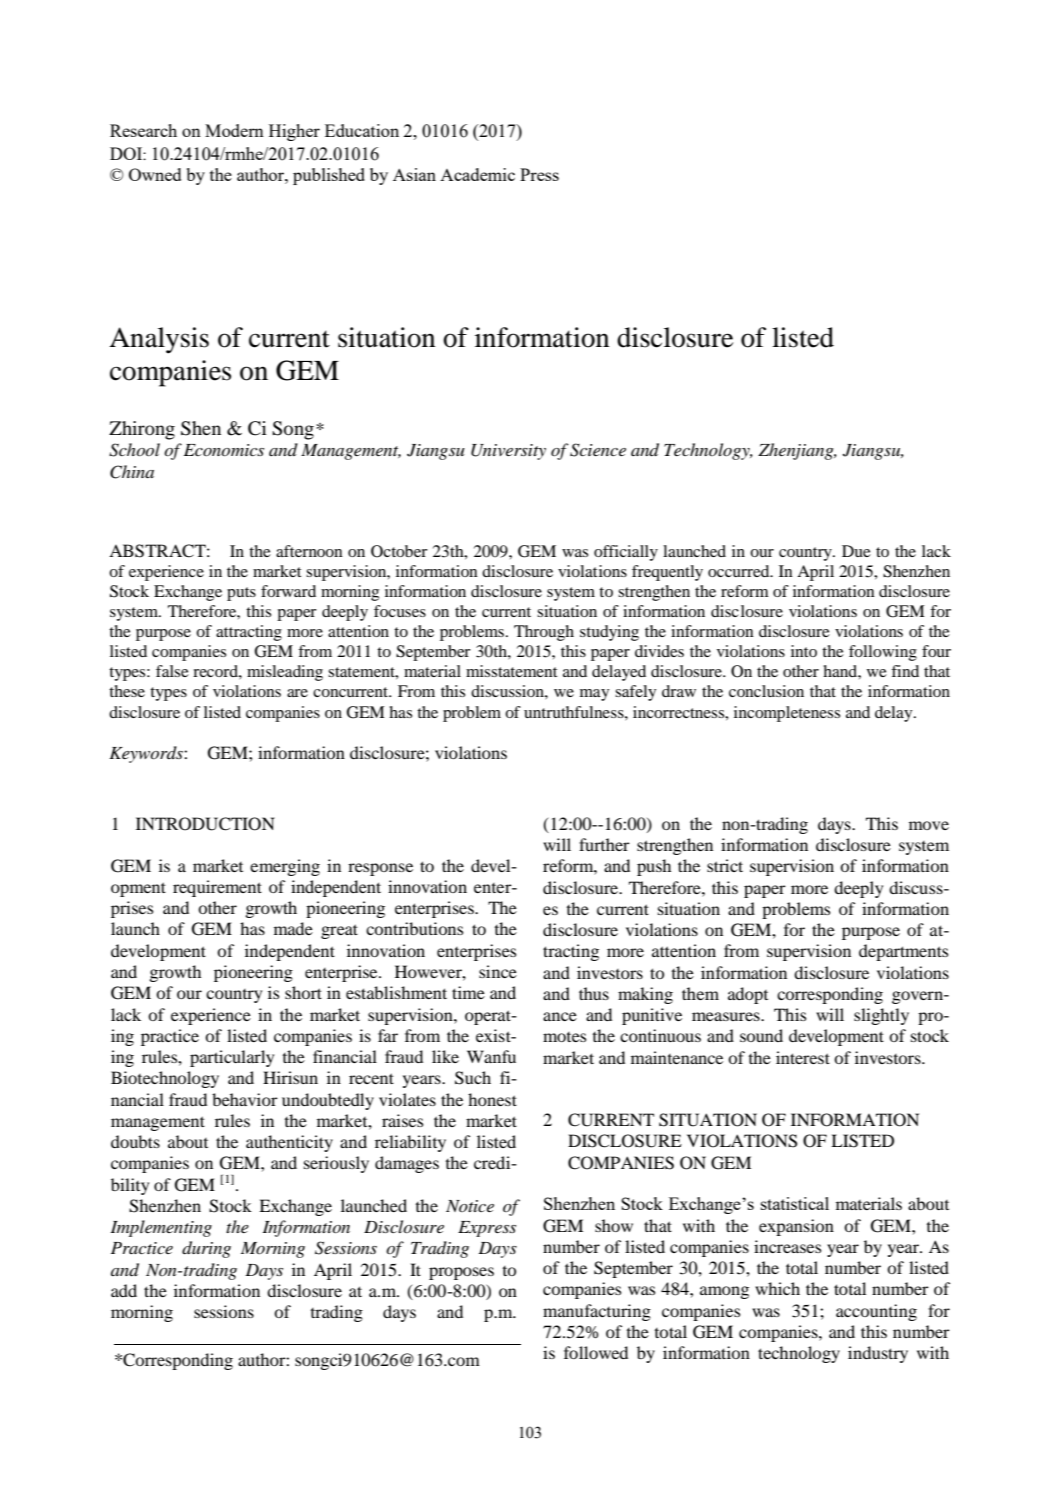 Image resolution: width=1060 pixels, height=1497 pixels. I want to click on may, so click(594, 695).
